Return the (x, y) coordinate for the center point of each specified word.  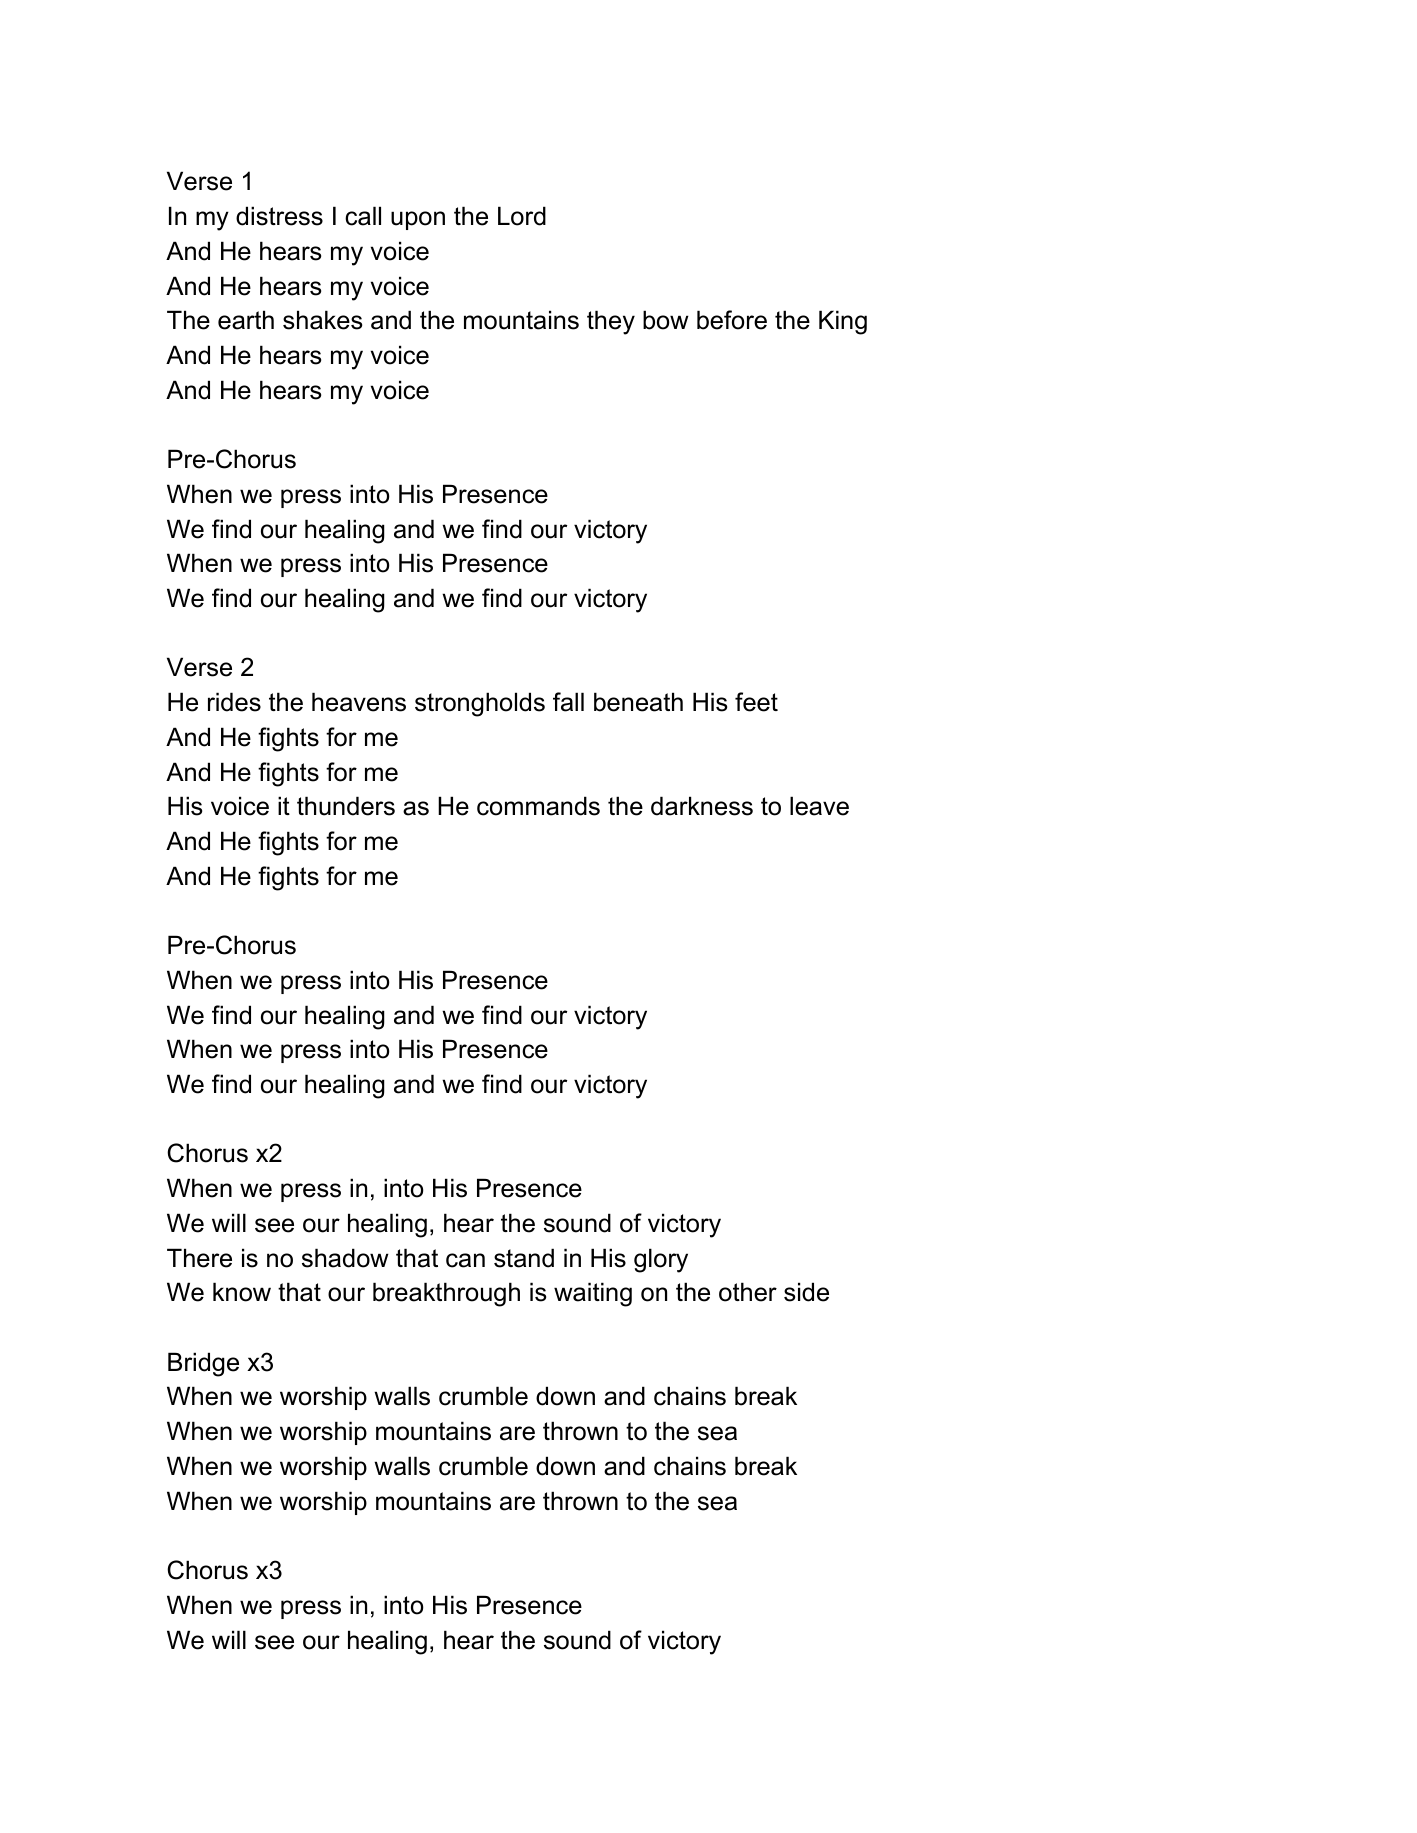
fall (568, 702)
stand (524, 1258)
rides (234, 702)
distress (279, 216)
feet (756, 702)
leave (819, 806)
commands (538, 806)
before (732, 320)
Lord (522, 216)
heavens (359, 702)
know (242, 1292)
